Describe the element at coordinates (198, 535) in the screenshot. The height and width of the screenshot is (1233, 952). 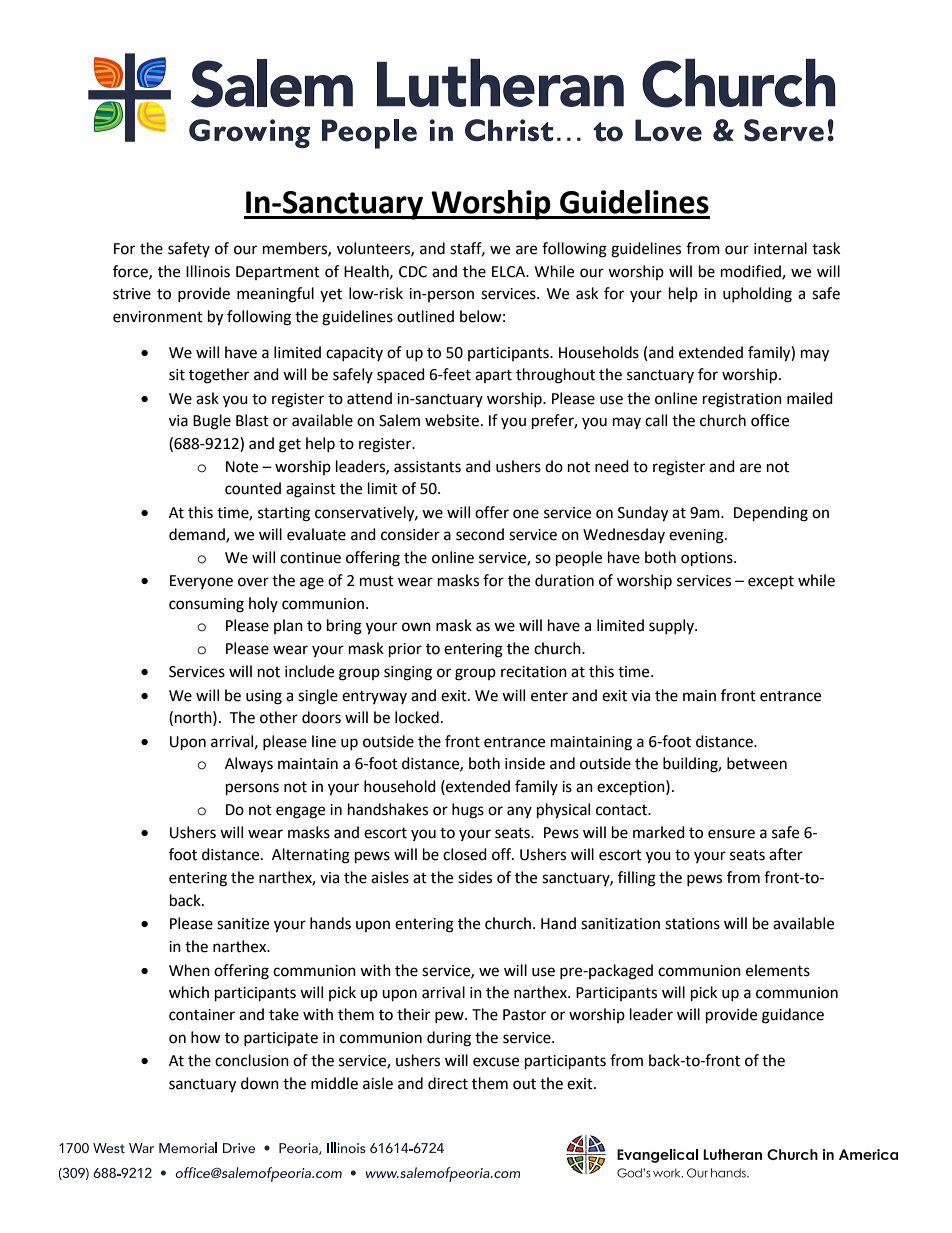
I see `demand` at that location.
